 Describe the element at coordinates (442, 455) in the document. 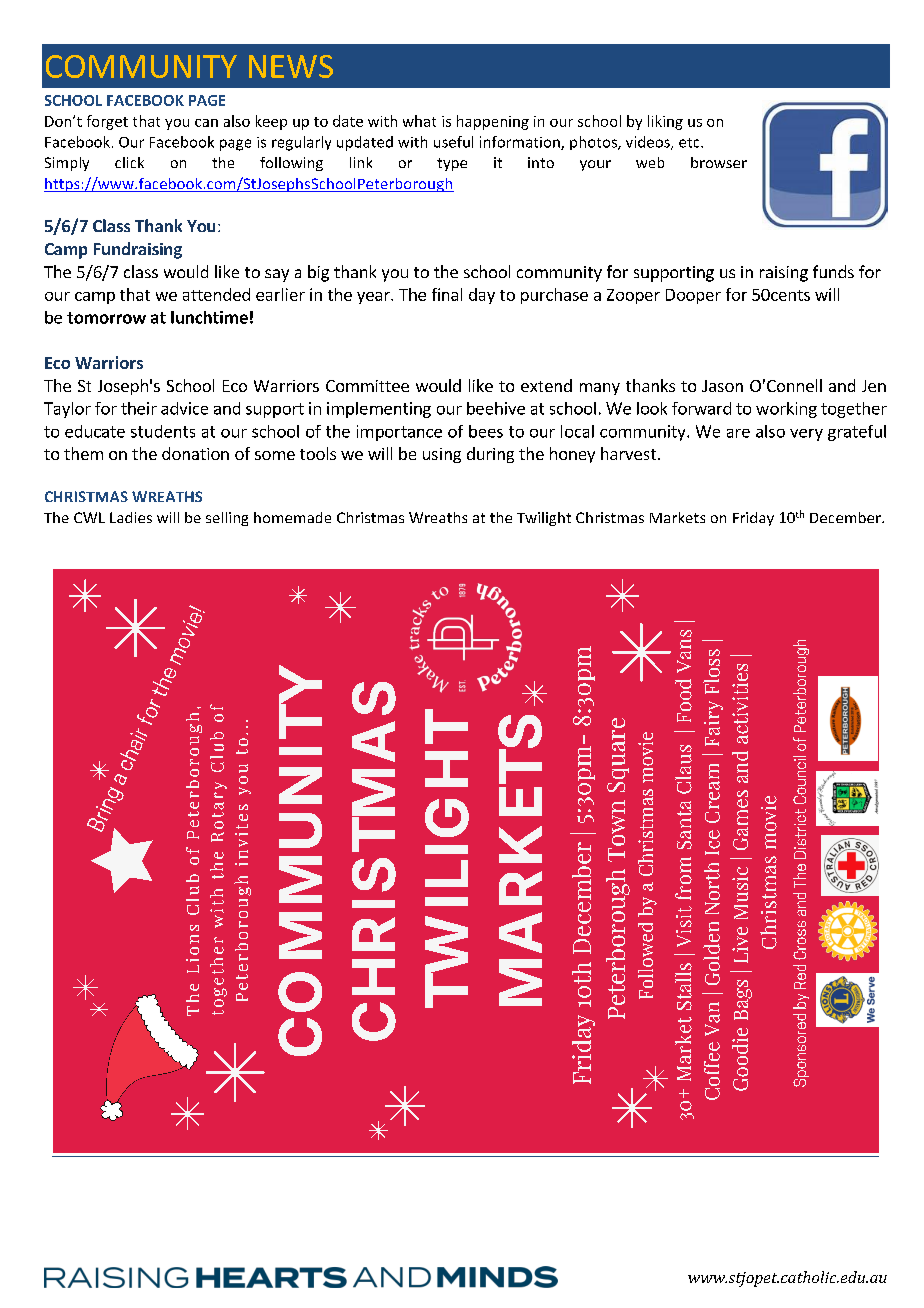

I see `using` at that location.
